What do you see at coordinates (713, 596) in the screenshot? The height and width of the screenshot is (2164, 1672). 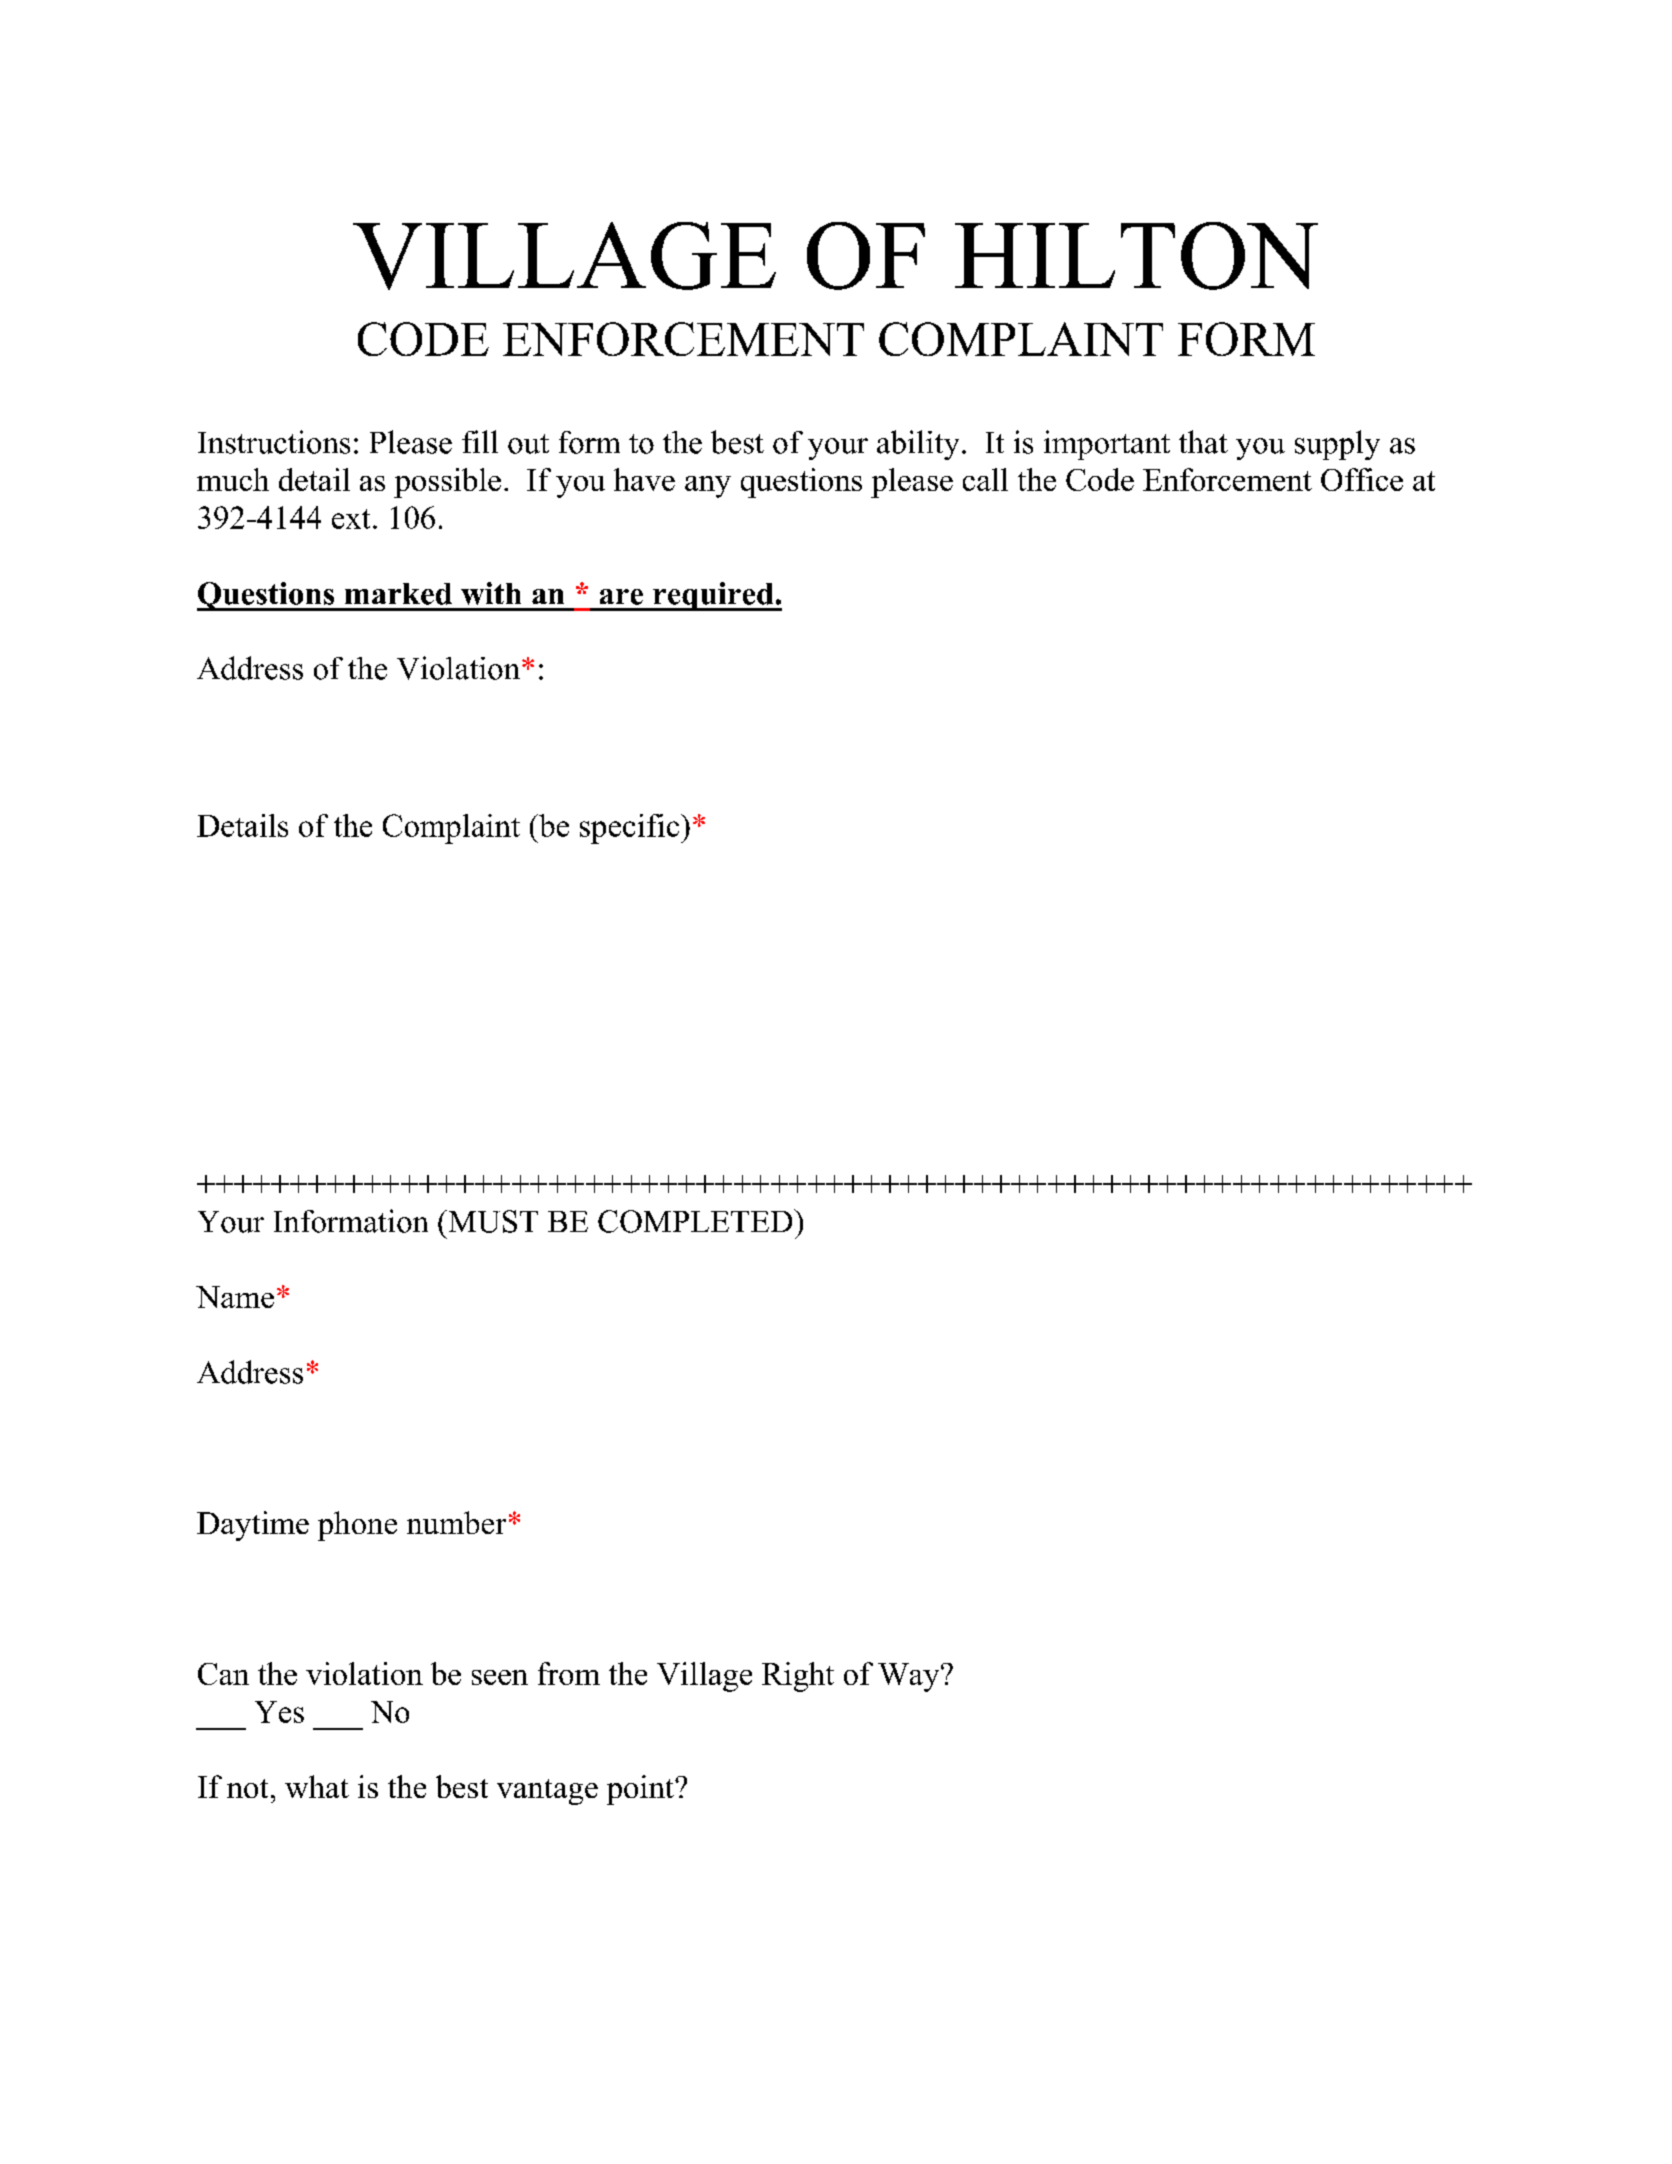 I see `required` at bounding box center [713, 596].
